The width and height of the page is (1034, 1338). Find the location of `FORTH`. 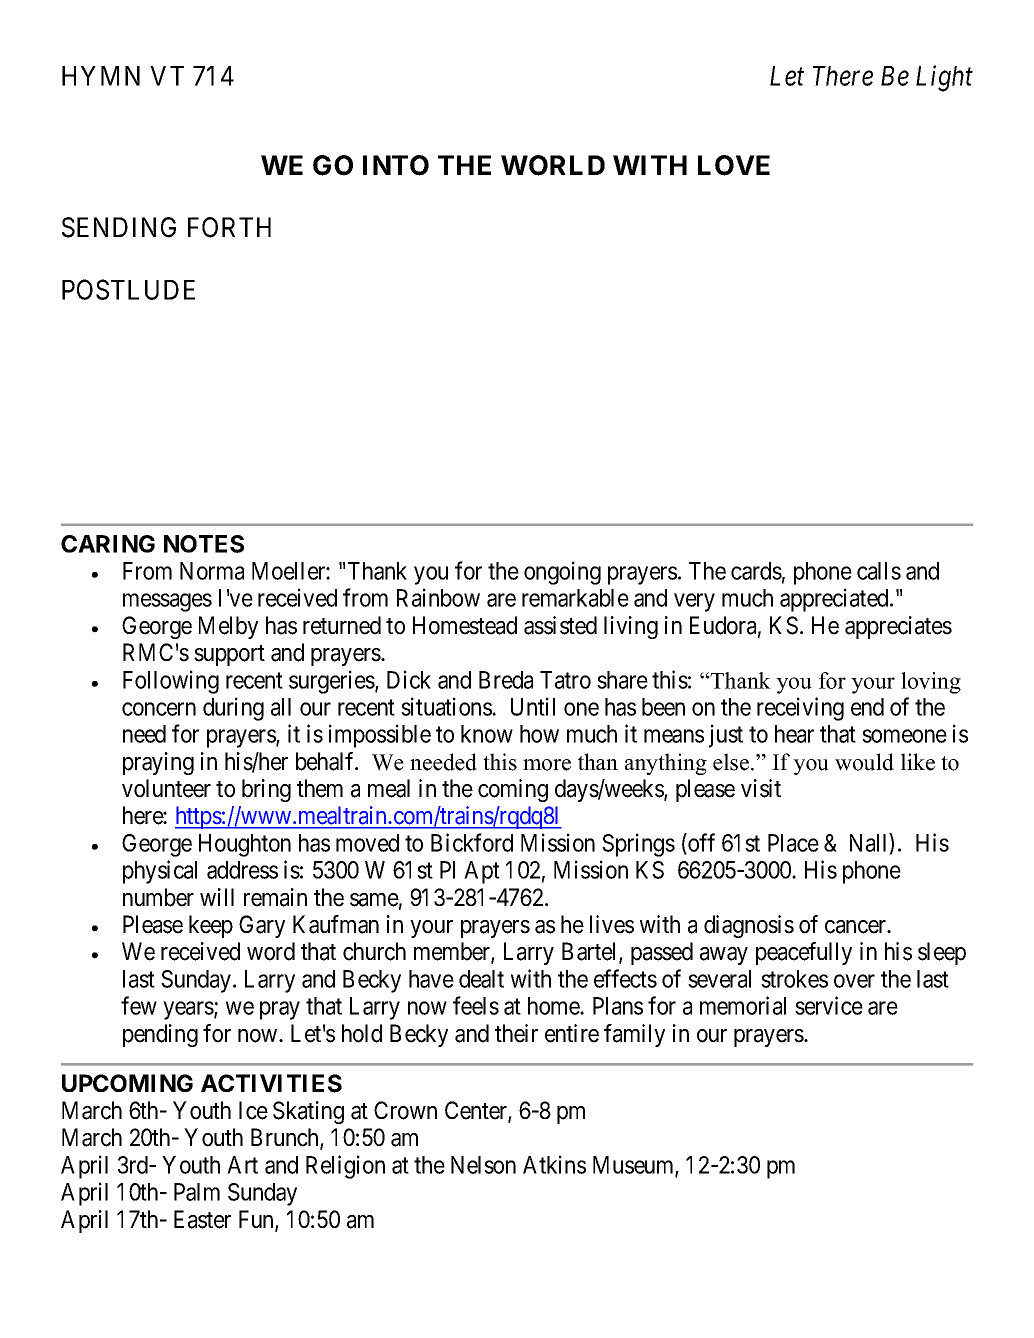

FORTH is located at coordinates (229, 227).
